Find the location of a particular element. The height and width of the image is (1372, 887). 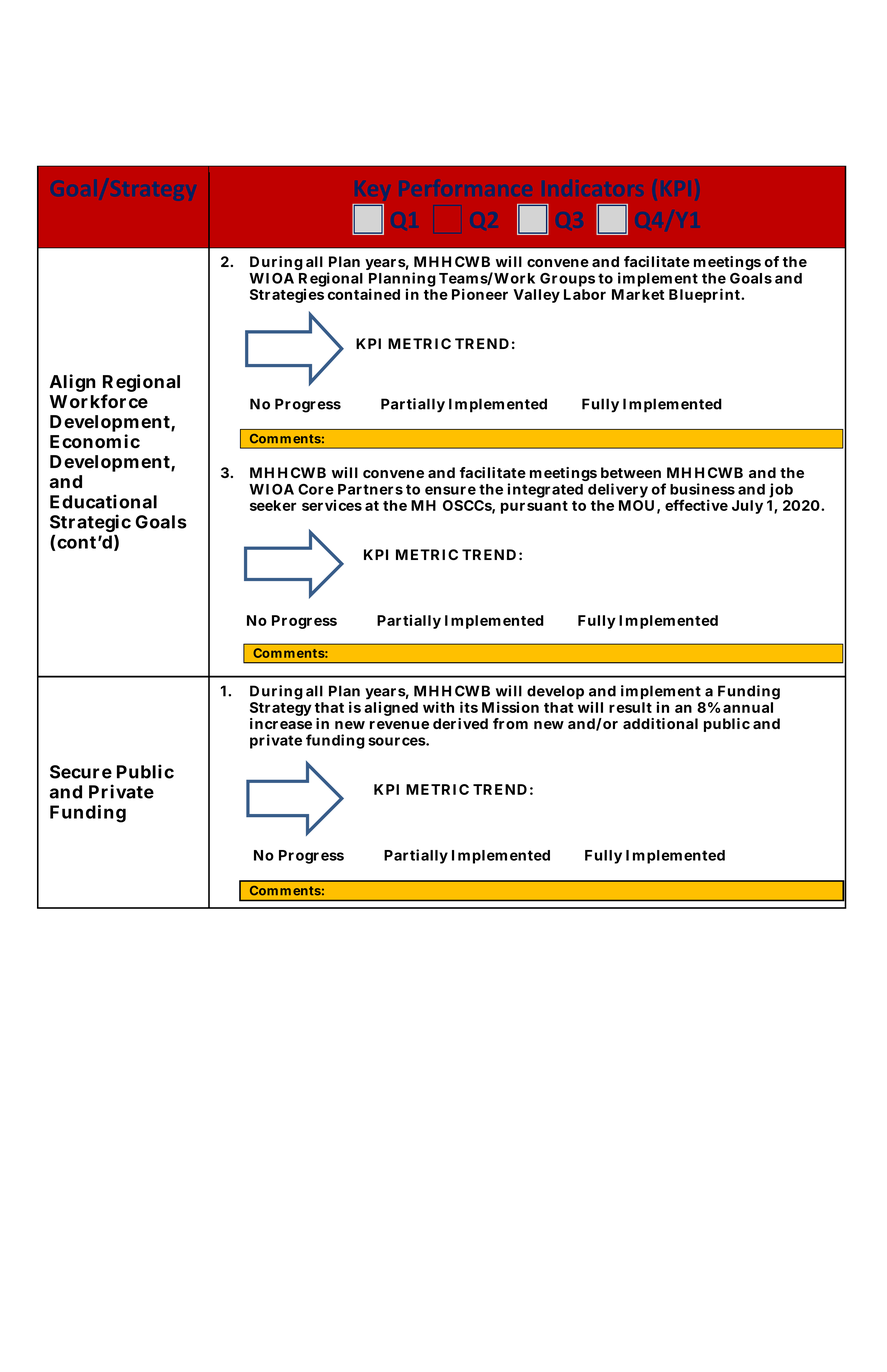

Pioneer is located at coordinates (480, 294).
